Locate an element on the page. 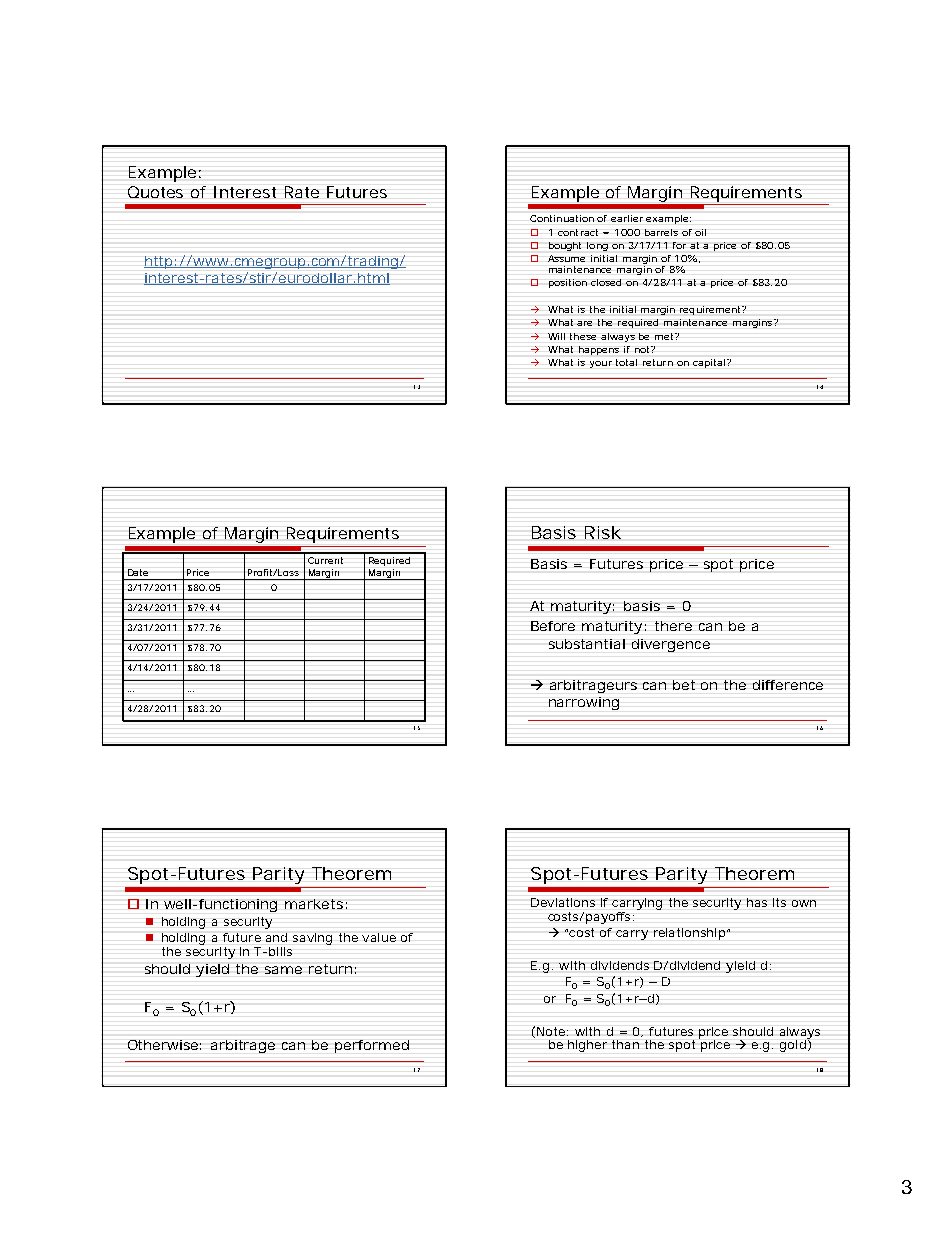 This image has height=1233, width=952. Quotes is located at coordinates (155, 192).
